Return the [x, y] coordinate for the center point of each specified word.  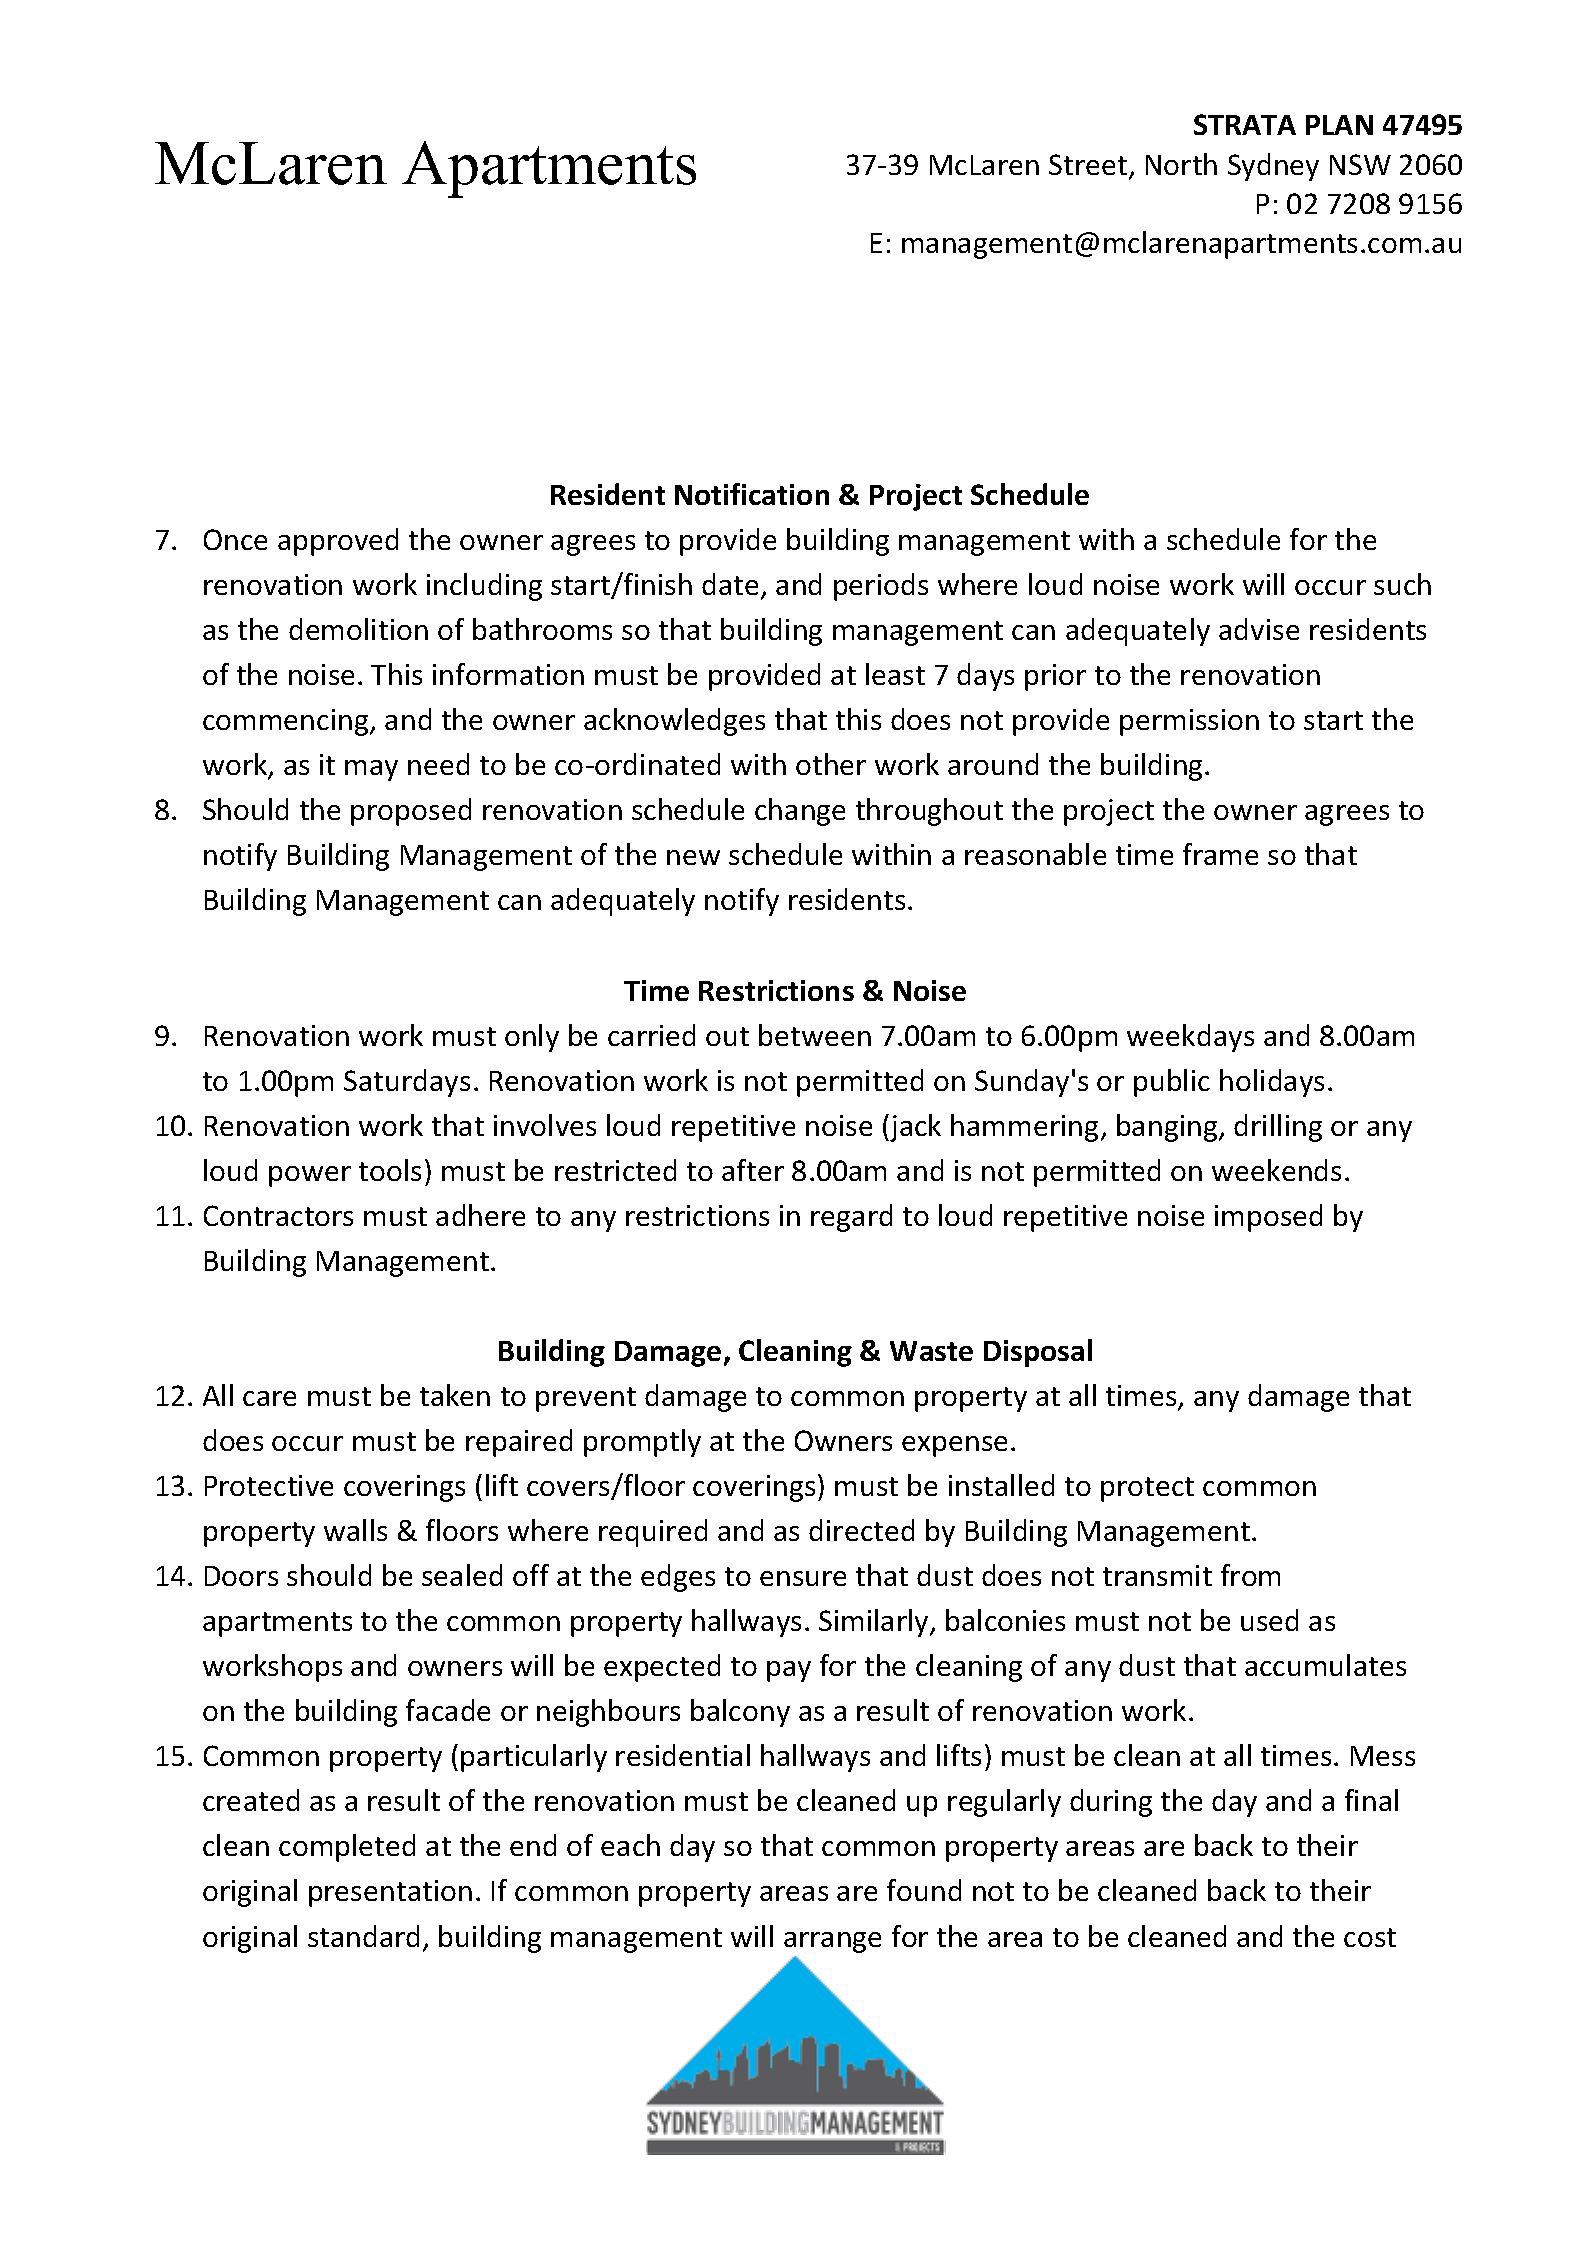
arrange [832, 1942]
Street [1088, 164]
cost [1370, 1937]
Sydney [1273, 167]
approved [338, 542]
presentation [390, 1893]
